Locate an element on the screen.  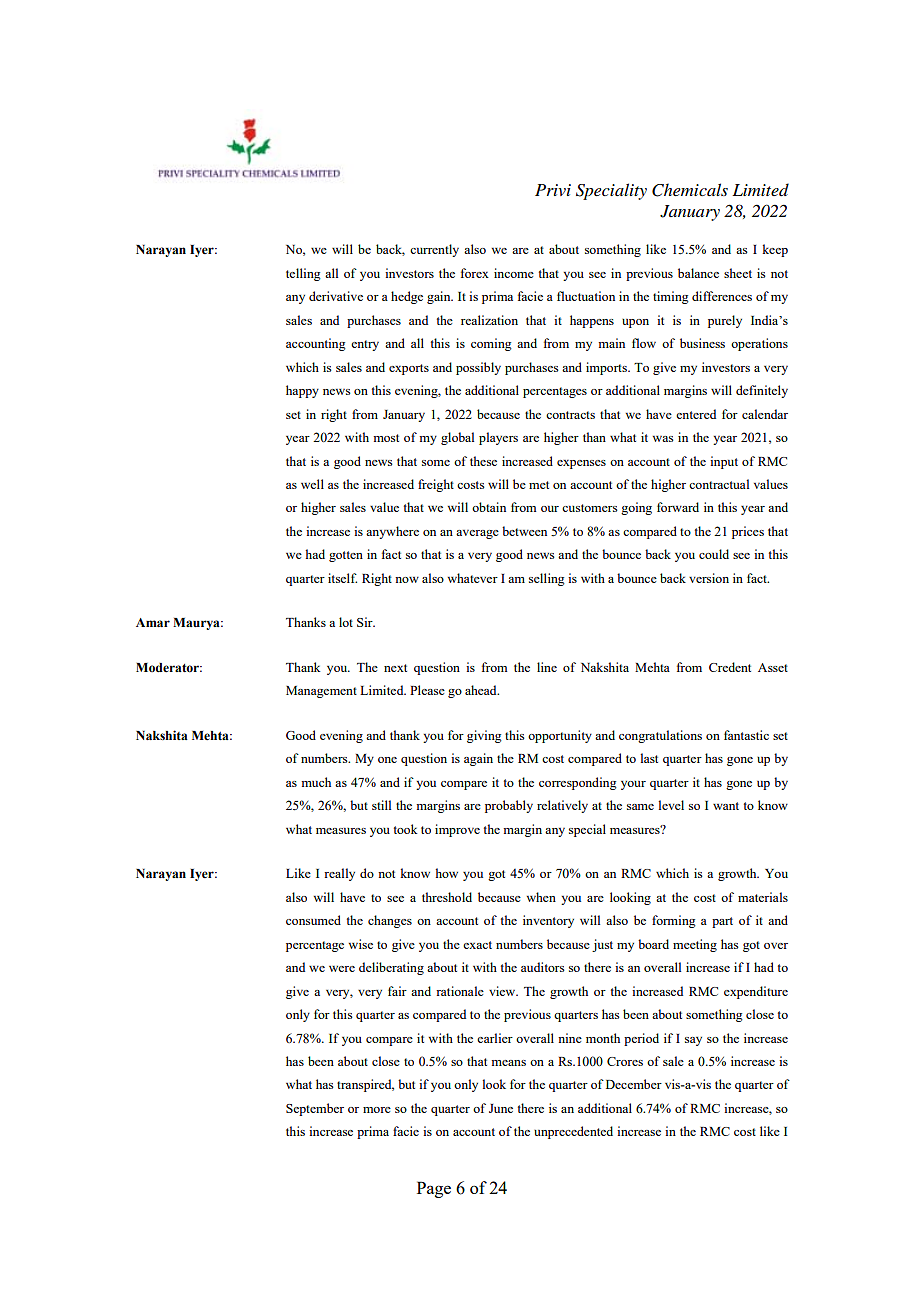
part is located at coordinates (722, 922).
